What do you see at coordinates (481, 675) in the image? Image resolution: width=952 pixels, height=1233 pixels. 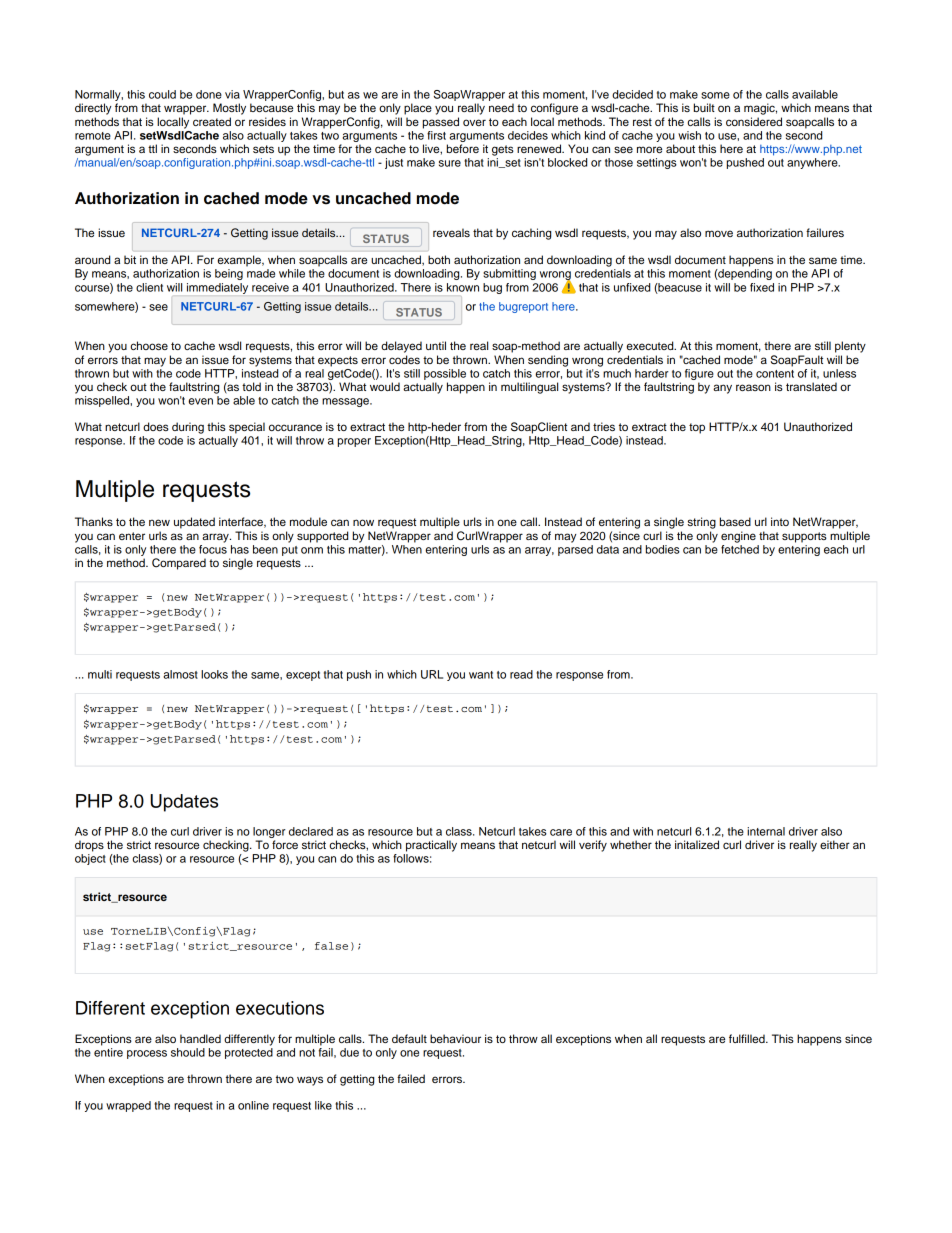 I see `want` at bounding box center [481, 675].
